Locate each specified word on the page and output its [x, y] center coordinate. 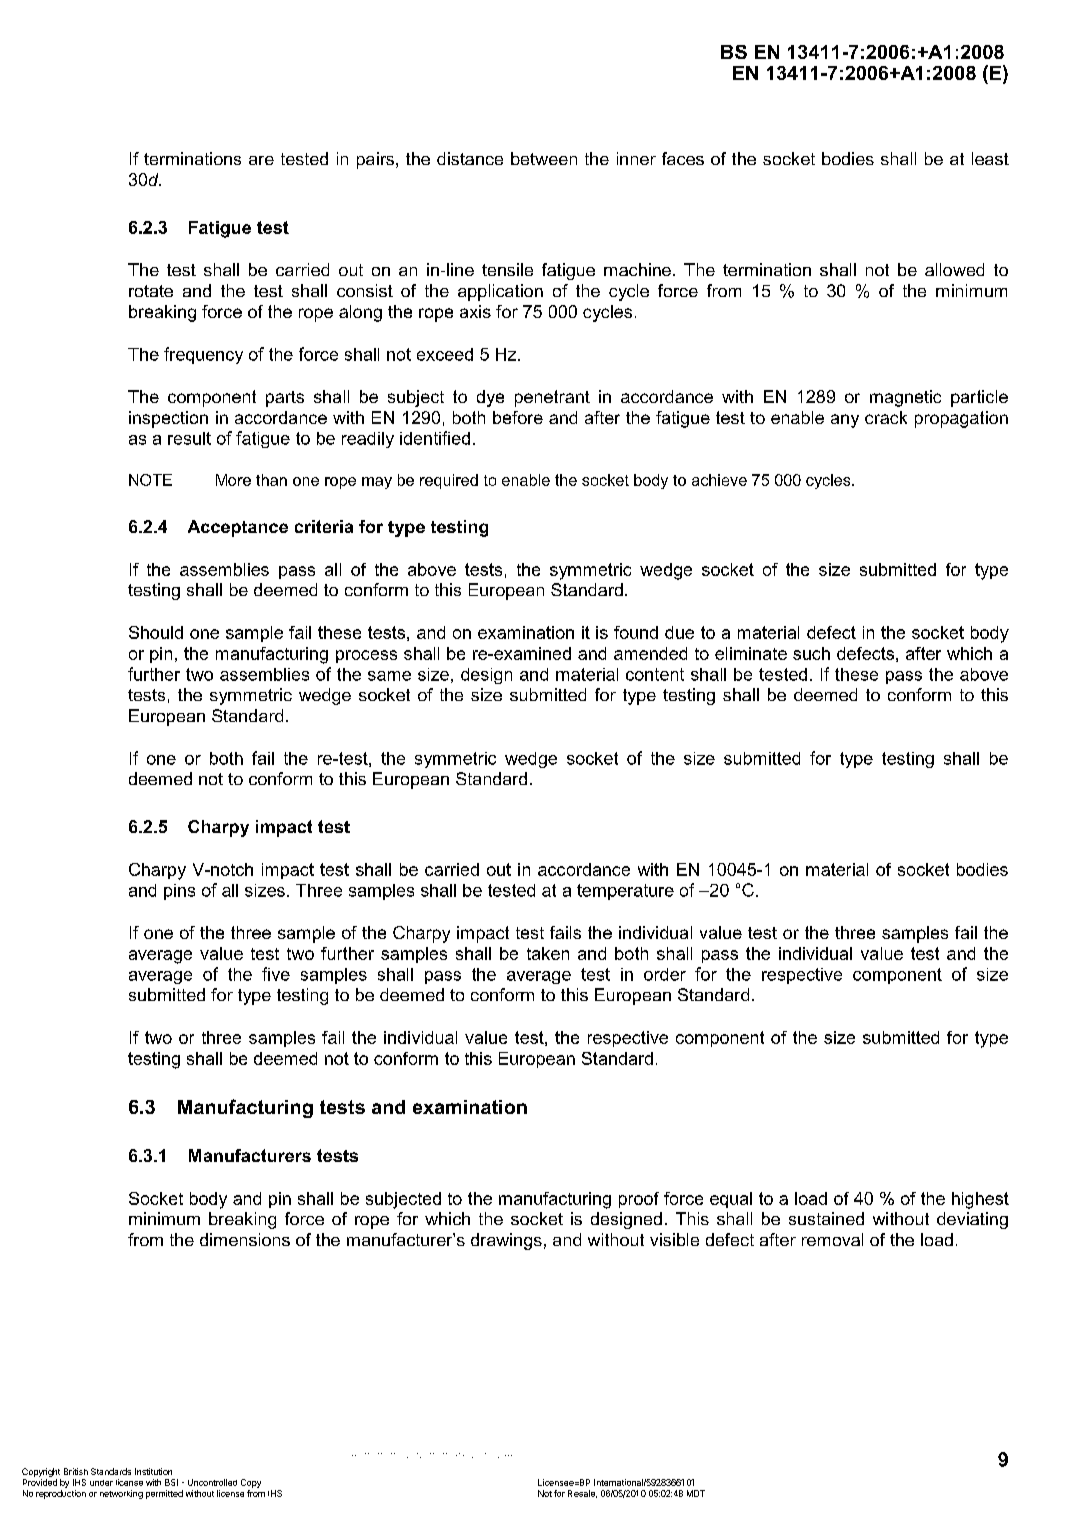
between [544, 158]
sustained [826, 1218]
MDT [696, 1493]
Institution [153, 1471]
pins [179, 892]
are [261, 160]
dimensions [245, 1239]
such [811, 653]
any [845, 421]
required [449, 481]
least [990, 158]
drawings [506, 1241]
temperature [625, 892]
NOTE [150, 480]
